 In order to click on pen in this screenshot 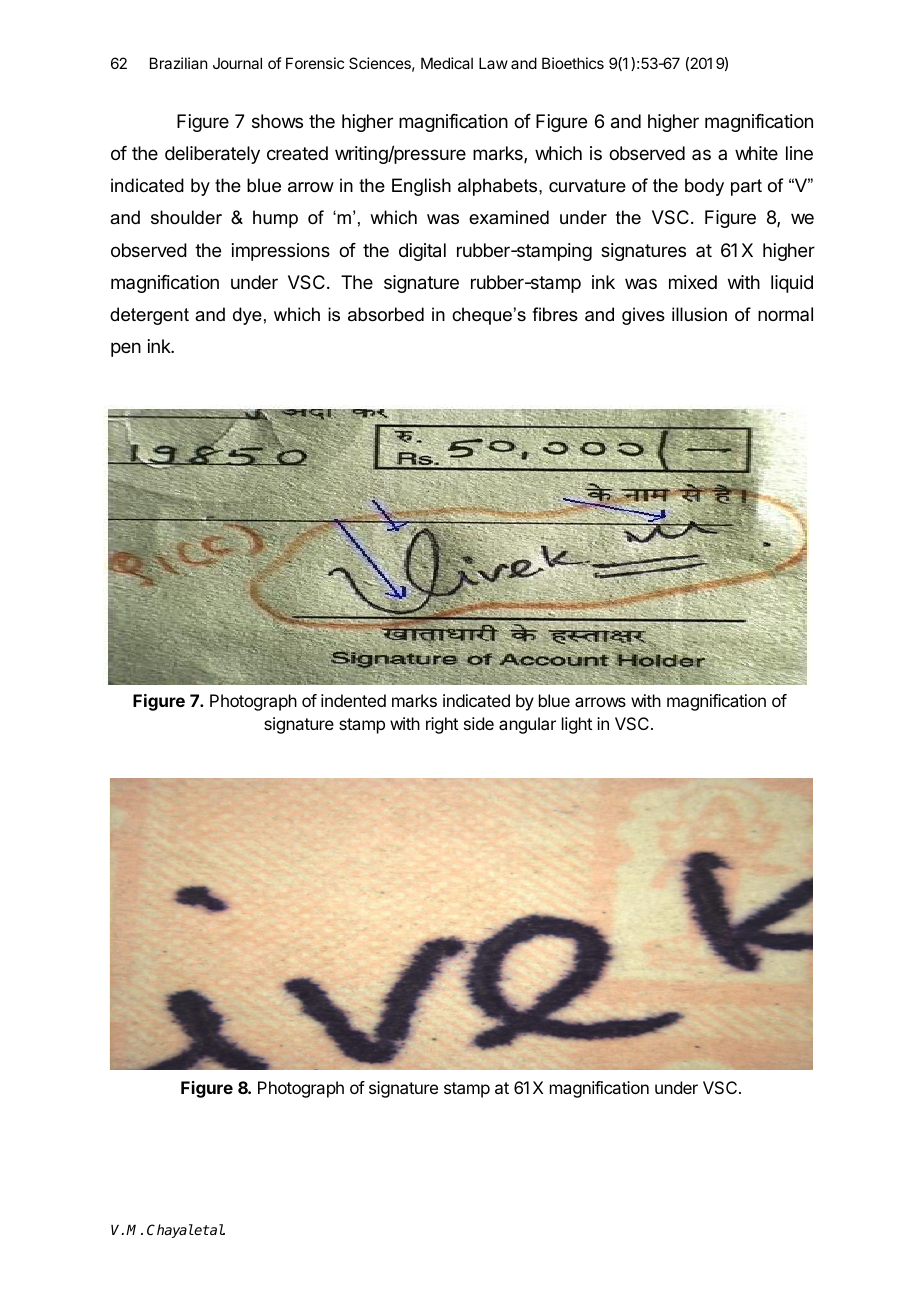, I will do `click(126, 349)`.
